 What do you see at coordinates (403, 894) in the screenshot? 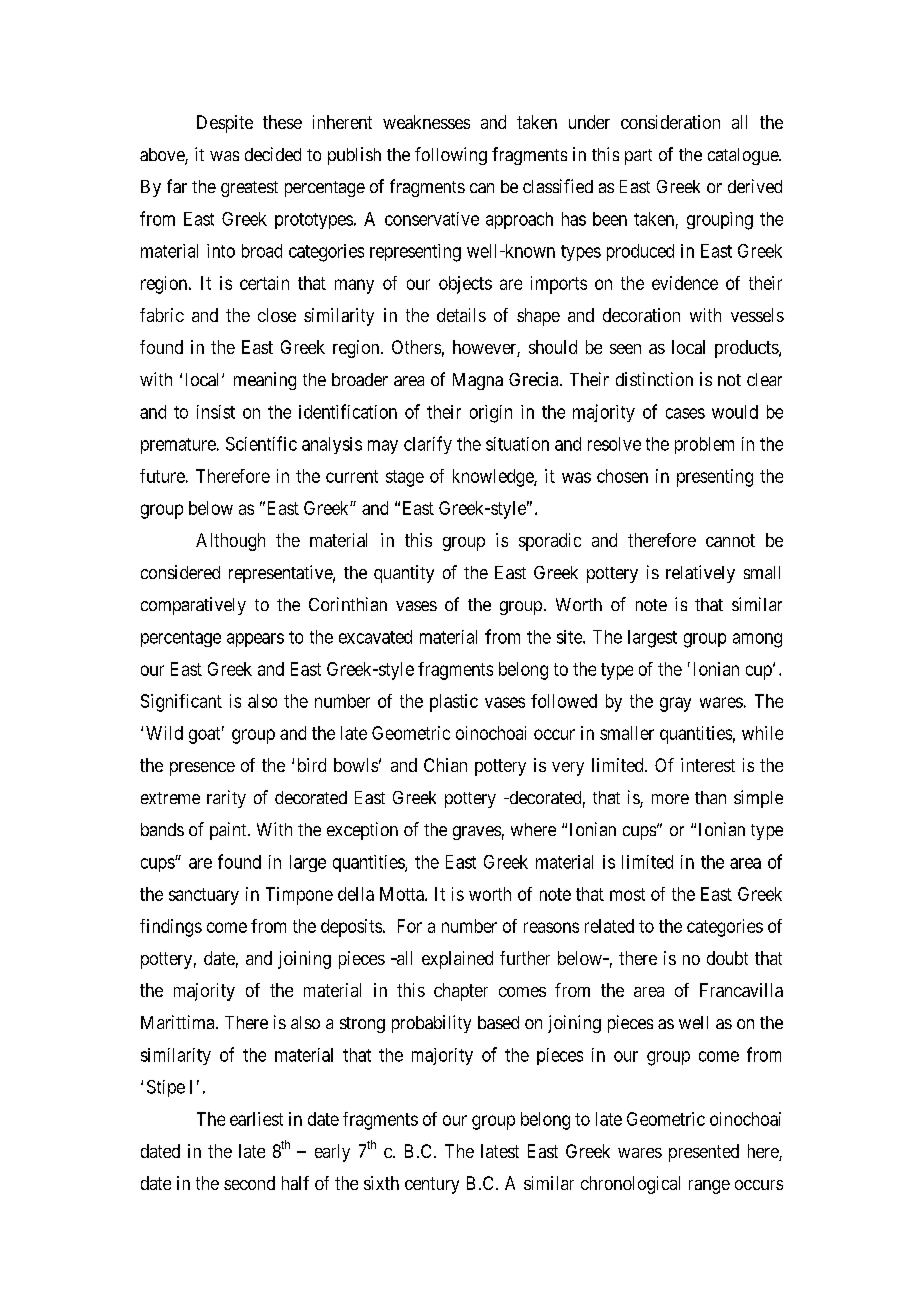
I see `Motta` at bounding box center [403, 894].
